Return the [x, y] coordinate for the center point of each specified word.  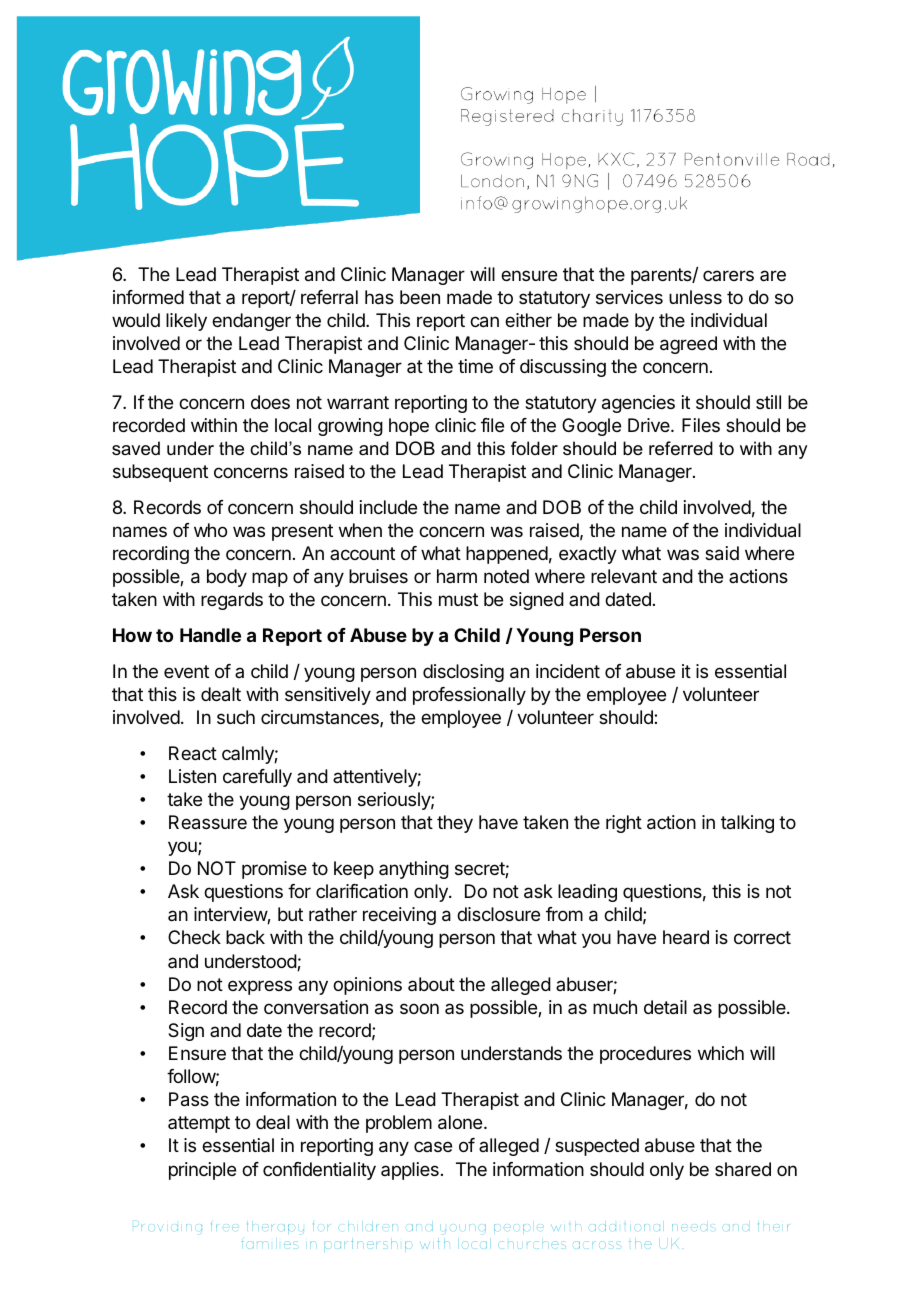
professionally [469, 696]
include [388, 507]
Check [194, 937]
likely [186, 322]
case [433, 1146]
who [210, 530]
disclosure [498, 914]
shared [743, 1169]
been [420, 297]
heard [686, 937]
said [722, 553]
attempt [199, 1124]
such [236, 717]
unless [695, 297]
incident [568, 671]
